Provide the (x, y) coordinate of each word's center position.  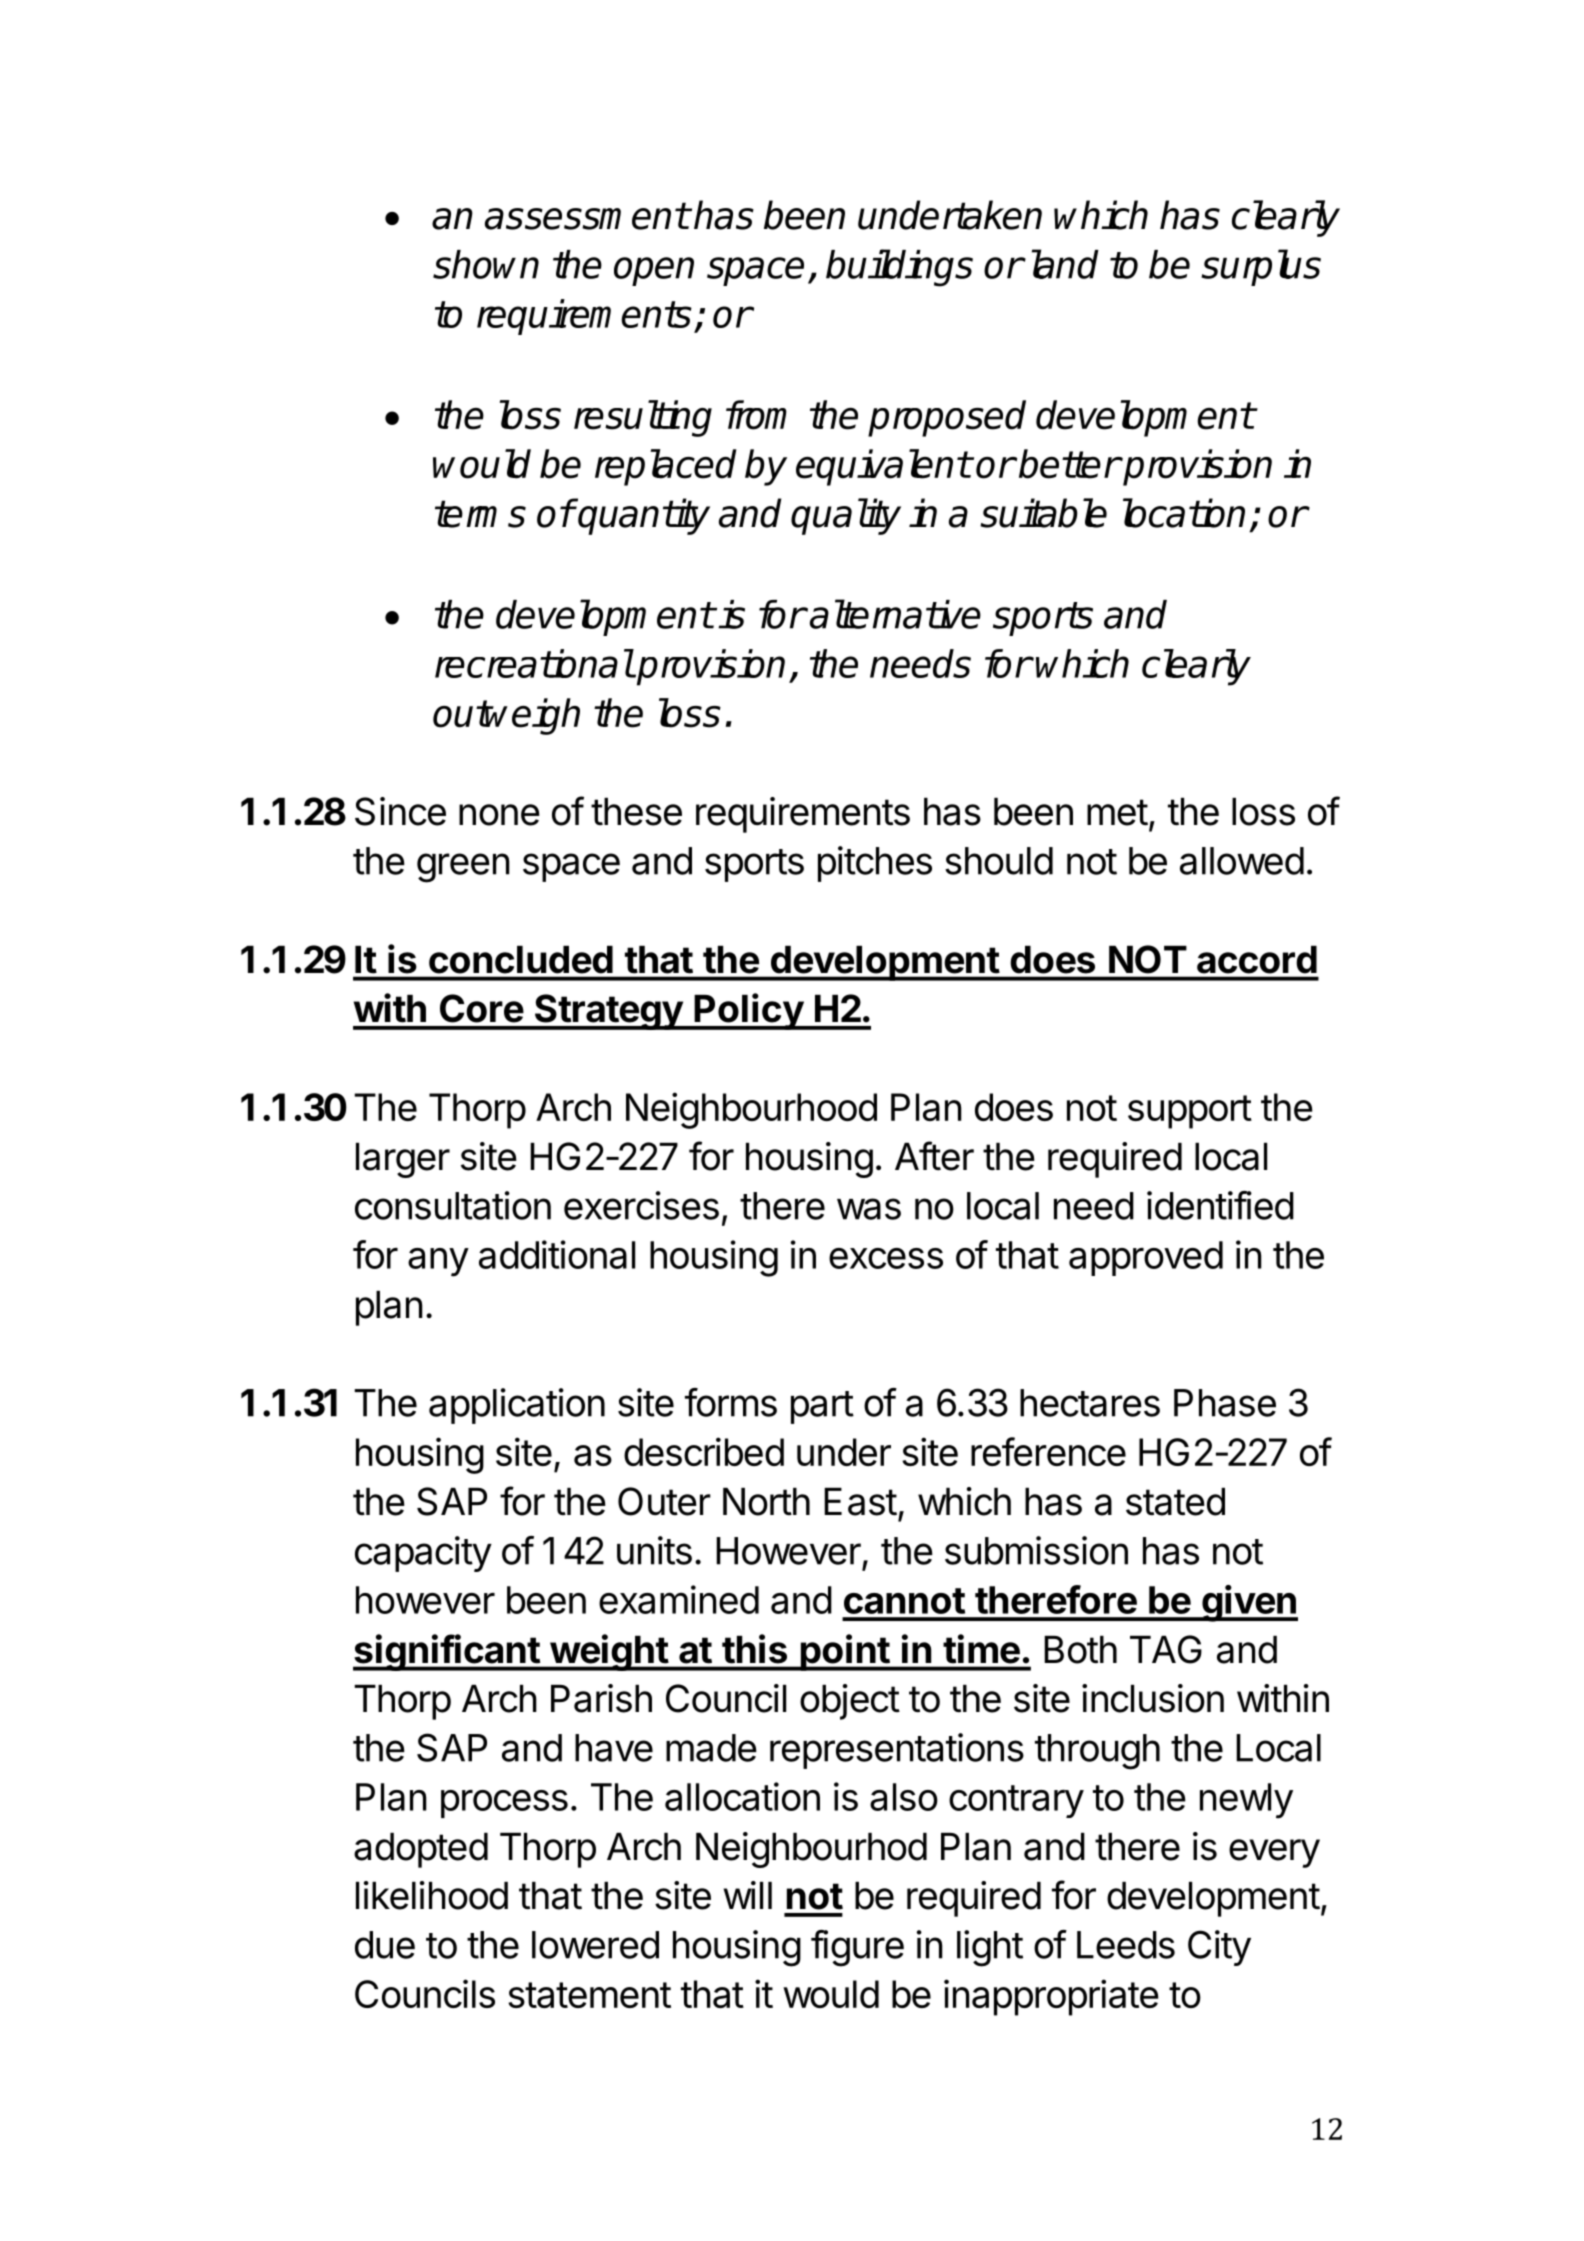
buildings (899, 268)
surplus (1261, 267)
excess (886, 1258)
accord (1257, 960)
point (844, 1652)
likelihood (432, 1895)
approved (1146, 1258)
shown (486, 264)
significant (447, 1652)
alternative (895, 614)
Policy (749, 1011)
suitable (1043, 513)
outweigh (506, 716)
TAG (1166, 1649)
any (438, 1262)
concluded (521, 960)
